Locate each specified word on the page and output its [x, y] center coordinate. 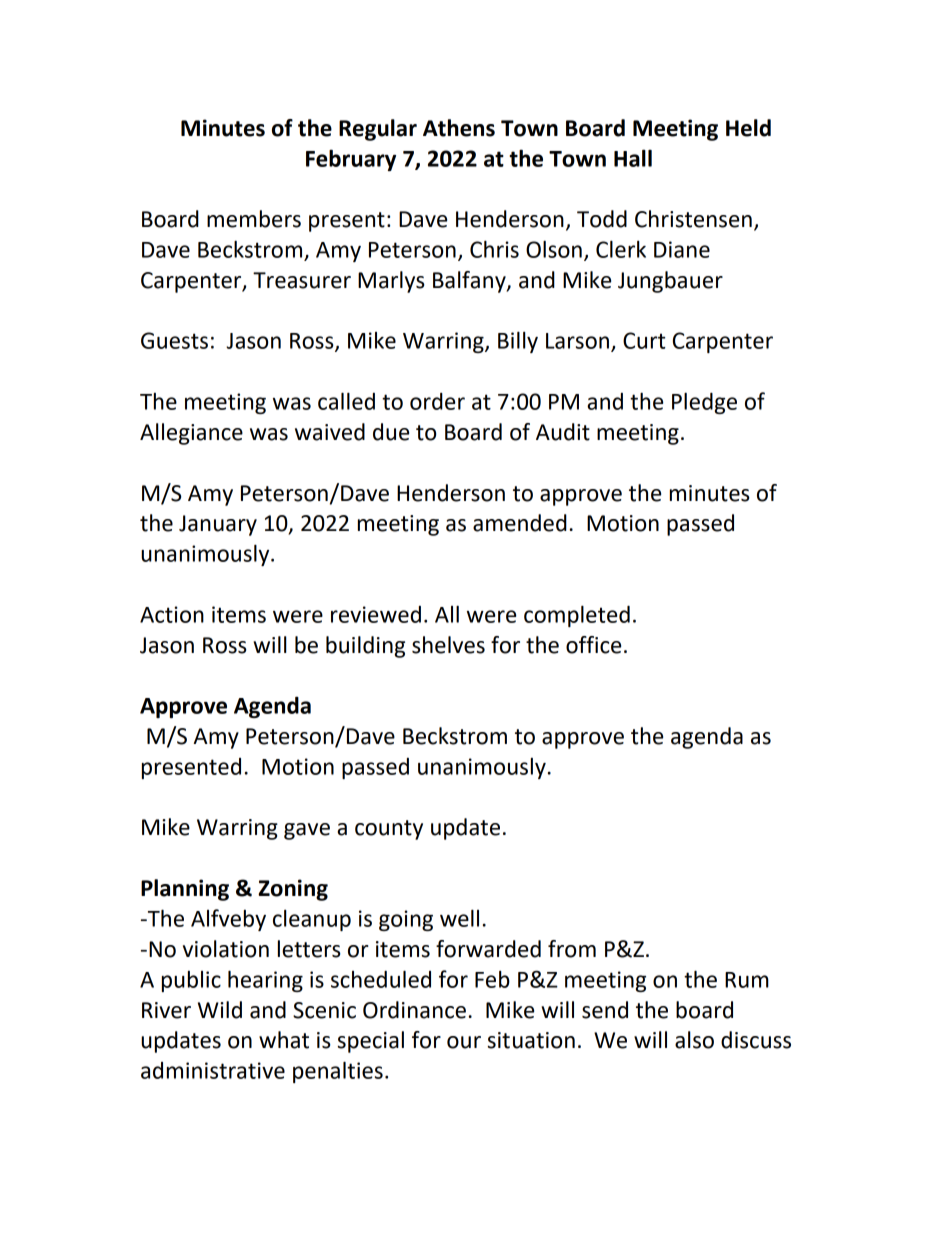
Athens [459, 128]
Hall [633, 158]
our [464, 1042]
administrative [213, 1070]
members [254, 219]
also [694, 1040]
